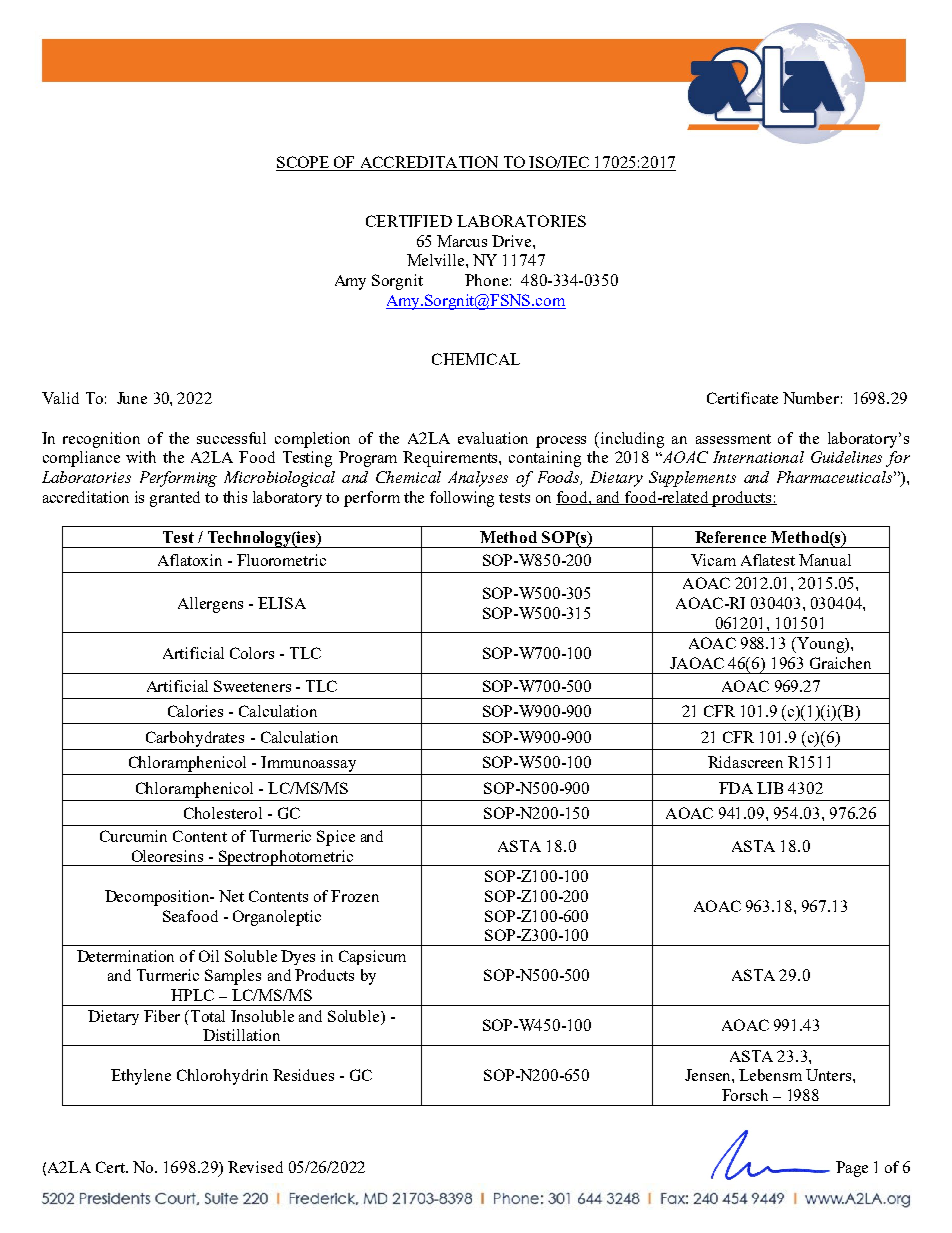 Image resolution: width=952 pixels, height=1233 pixels. I want to click on granted, so click(175, 499).
